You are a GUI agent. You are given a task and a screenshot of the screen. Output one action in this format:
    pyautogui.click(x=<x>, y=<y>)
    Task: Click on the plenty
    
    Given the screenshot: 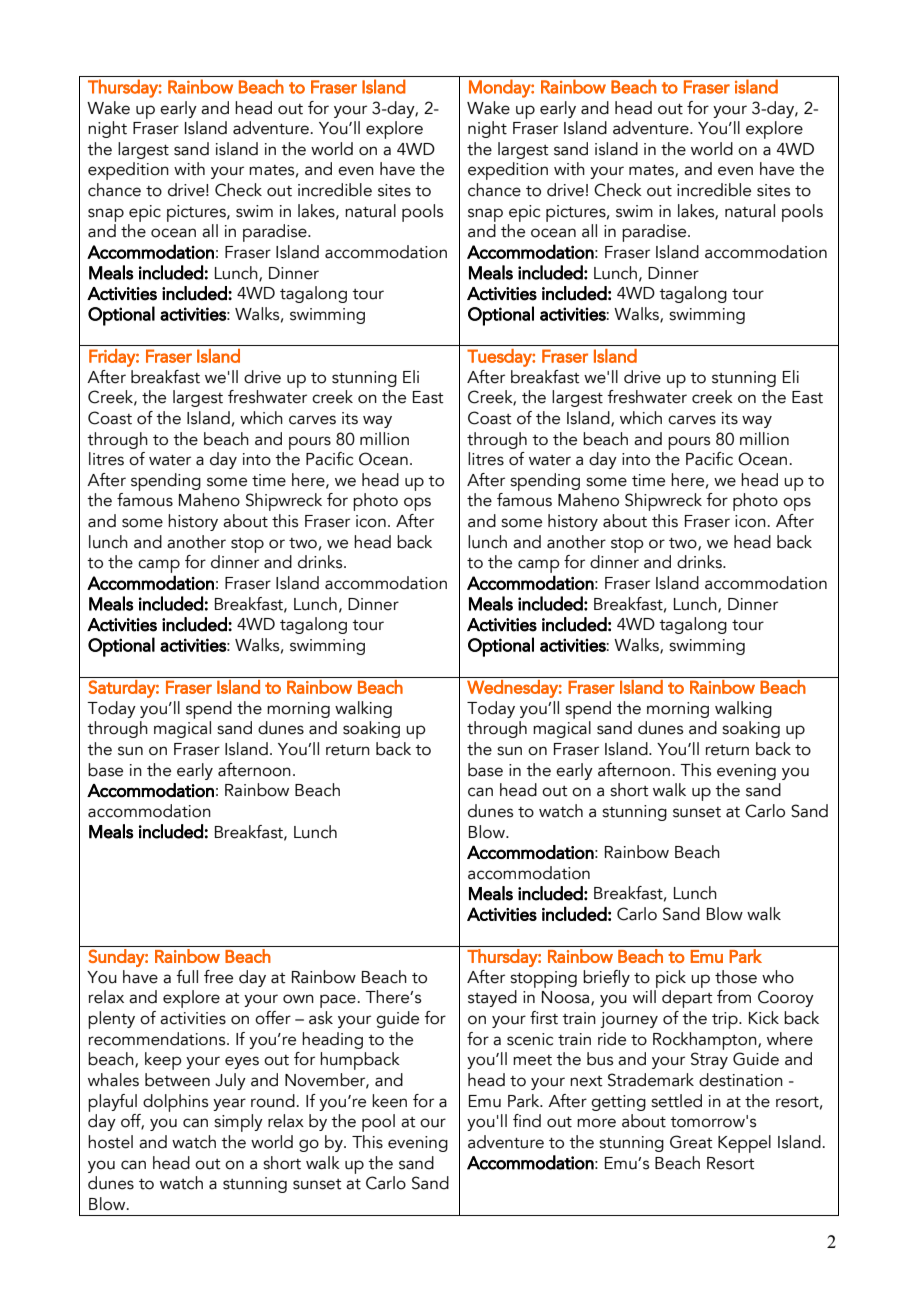 What is the action you would take?
    pyautogui.click(x=111, y=1020)
